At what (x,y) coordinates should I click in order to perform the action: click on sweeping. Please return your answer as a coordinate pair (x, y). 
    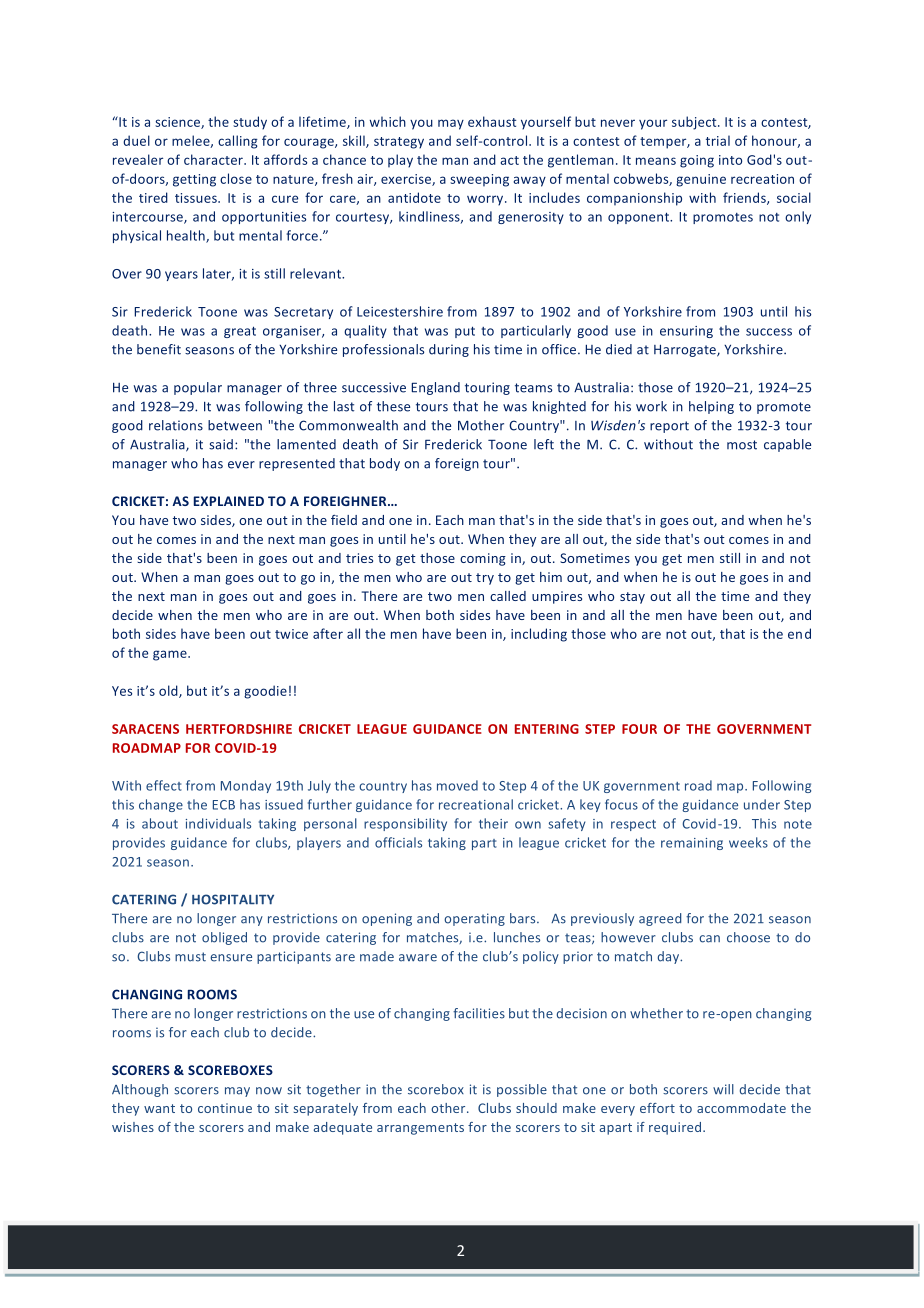
    Looking at the image, I should click on (479, 180).
